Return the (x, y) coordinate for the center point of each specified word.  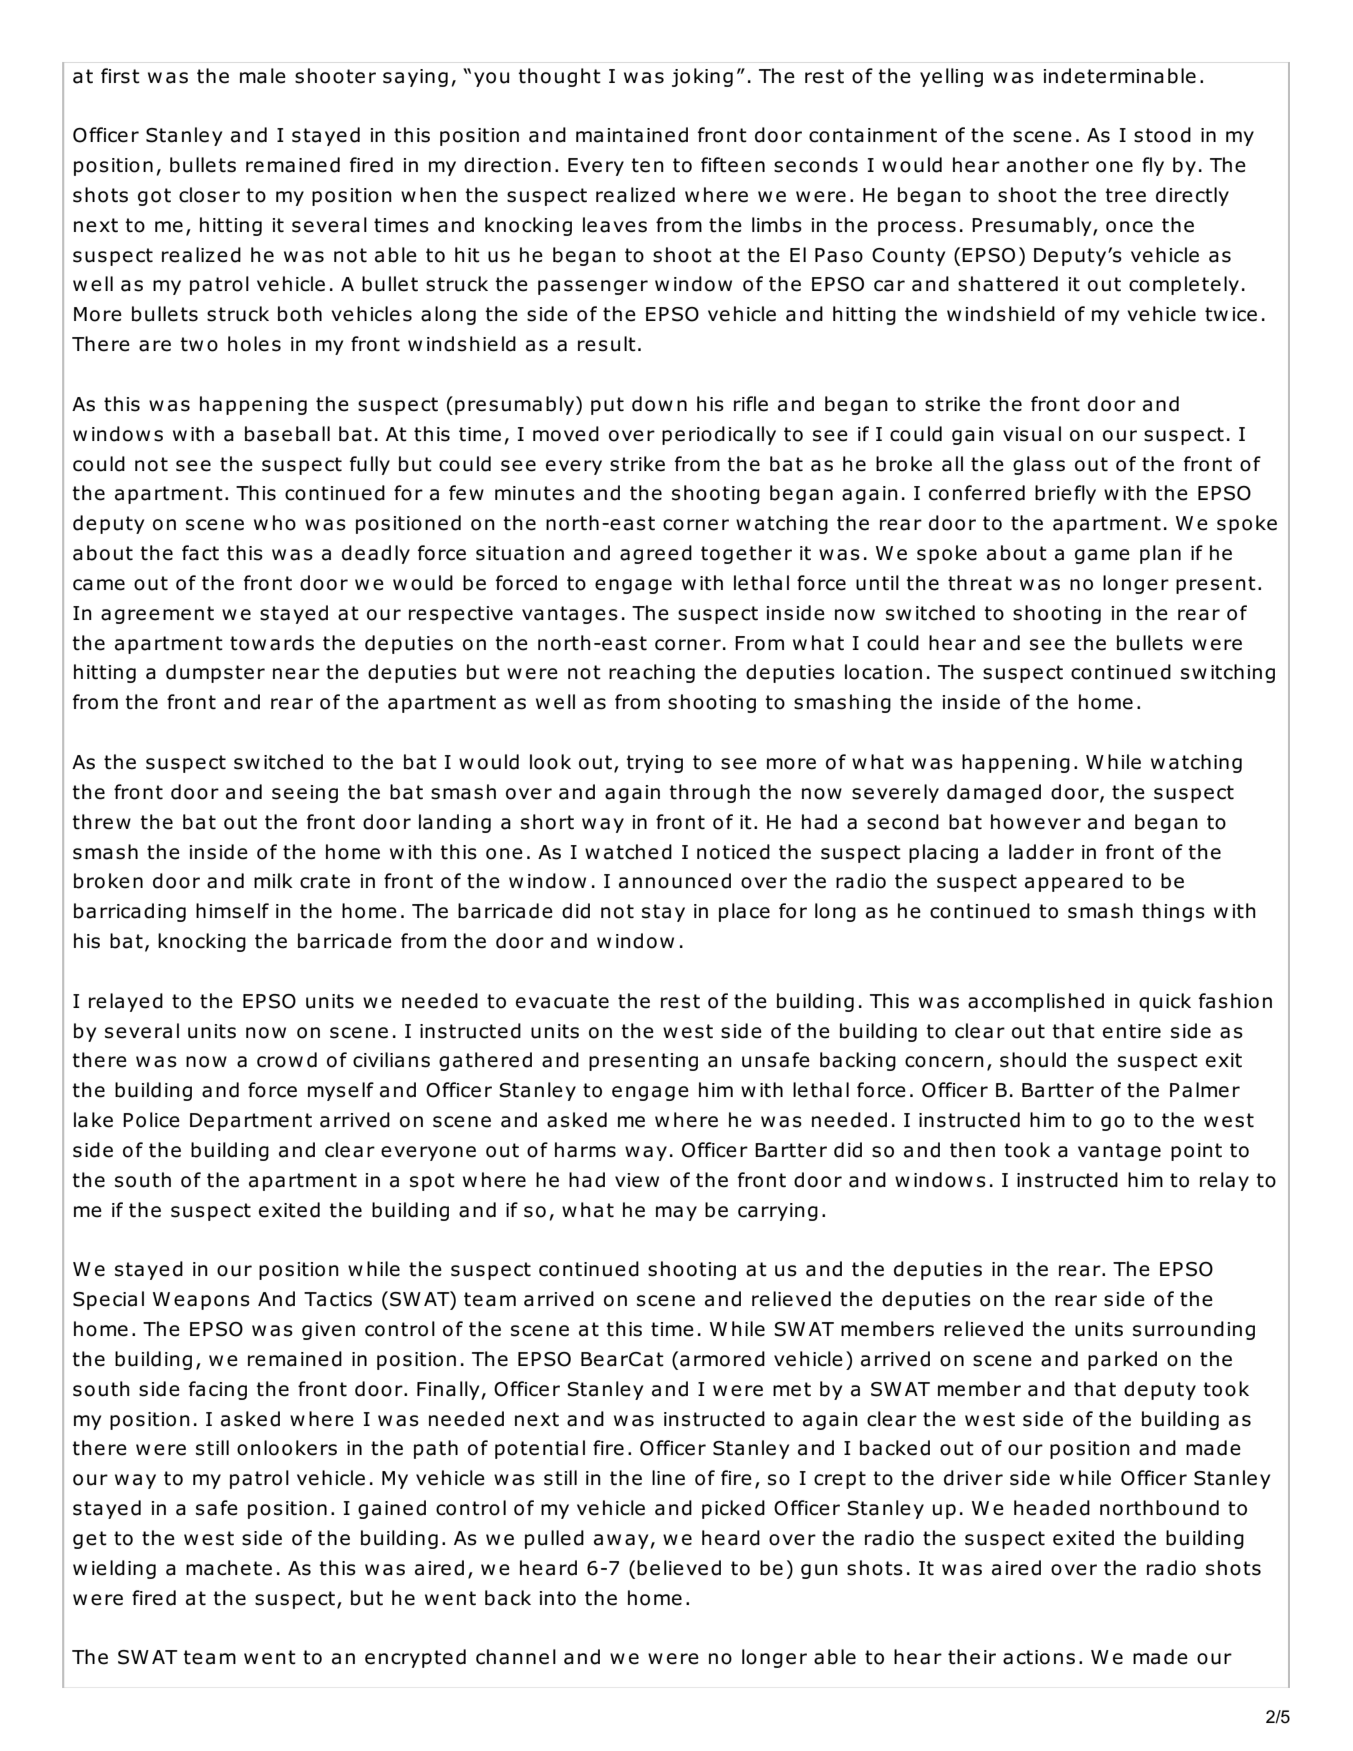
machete (229, 1568)
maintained (632, 135)
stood (1162, 135)
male (263, 76)
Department (251, 1122)
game (1102, 556)
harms (585, 1150)
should (1033, 1060)
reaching (652, 673)
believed (679, 1568)
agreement (157, 615)
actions (1039, 1657)
